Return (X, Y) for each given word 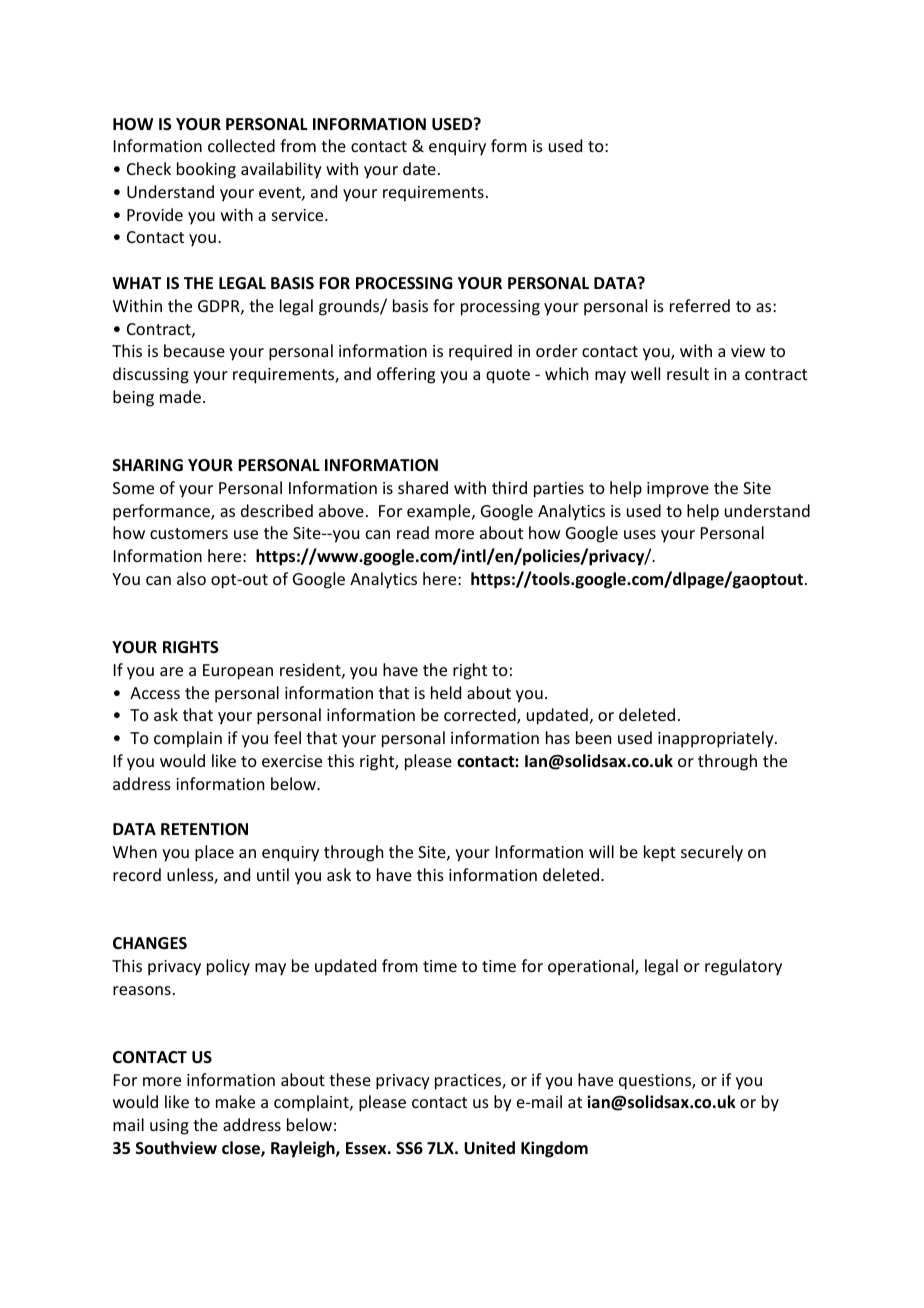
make (235, 1101)
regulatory (743, 967)
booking (206, 170)
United (489, 1148)
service (299, 215)
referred (700, 305)
